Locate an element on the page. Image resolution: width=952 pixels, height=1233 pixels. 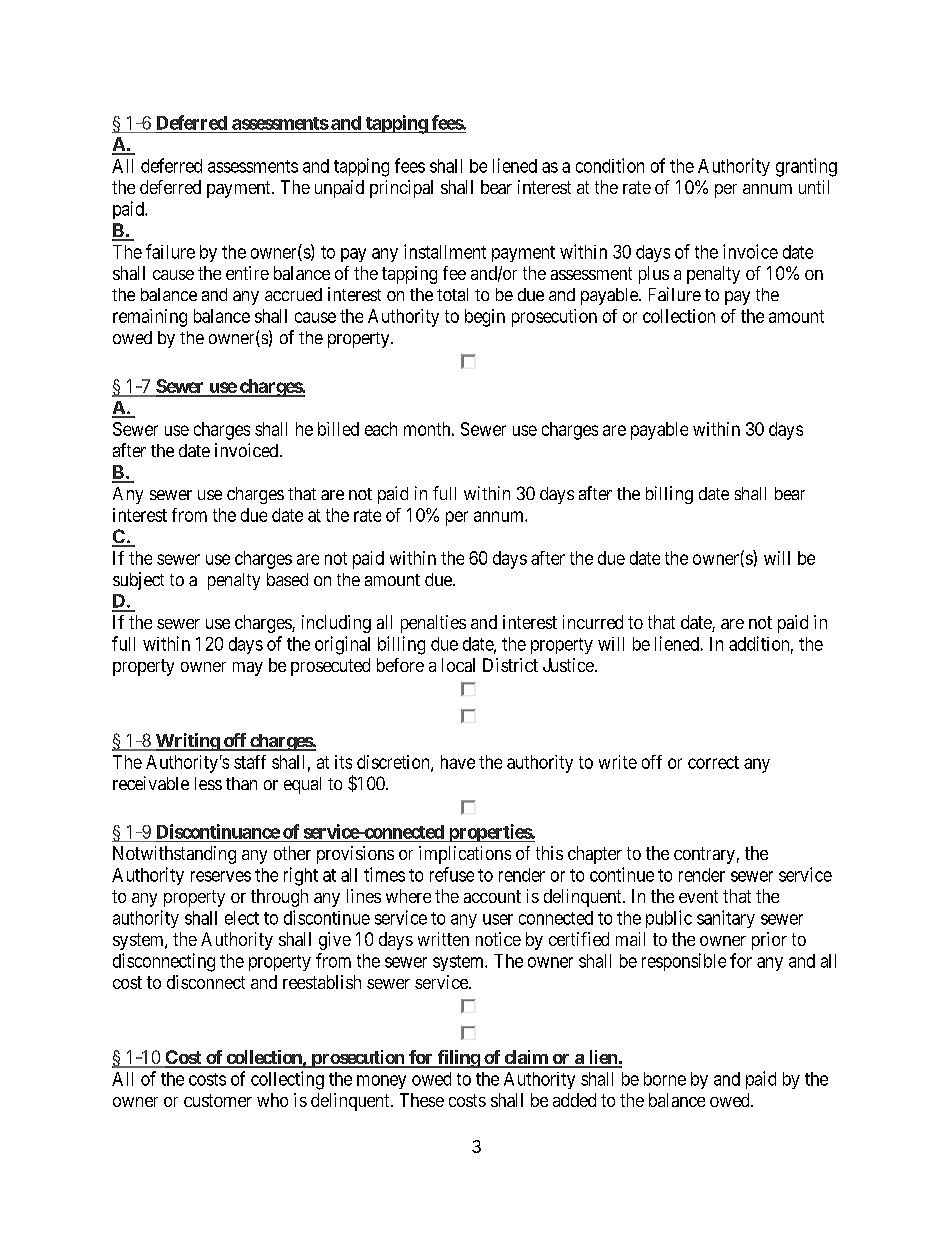
entire is located at coordinates (247, 273).
